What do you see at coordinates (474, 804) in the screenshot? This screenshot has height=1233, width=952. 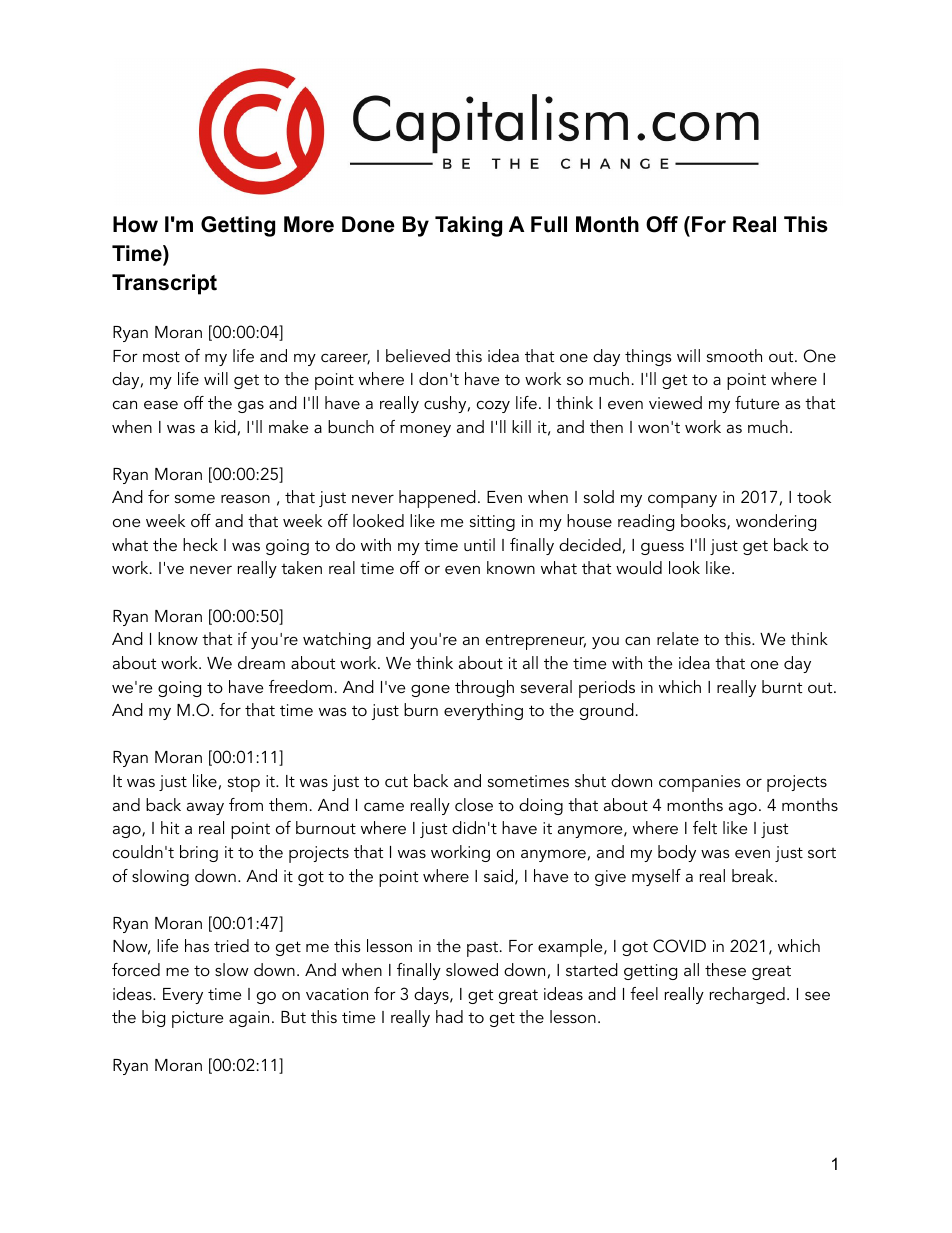 I see `close` at bounding box center [474, 804].
